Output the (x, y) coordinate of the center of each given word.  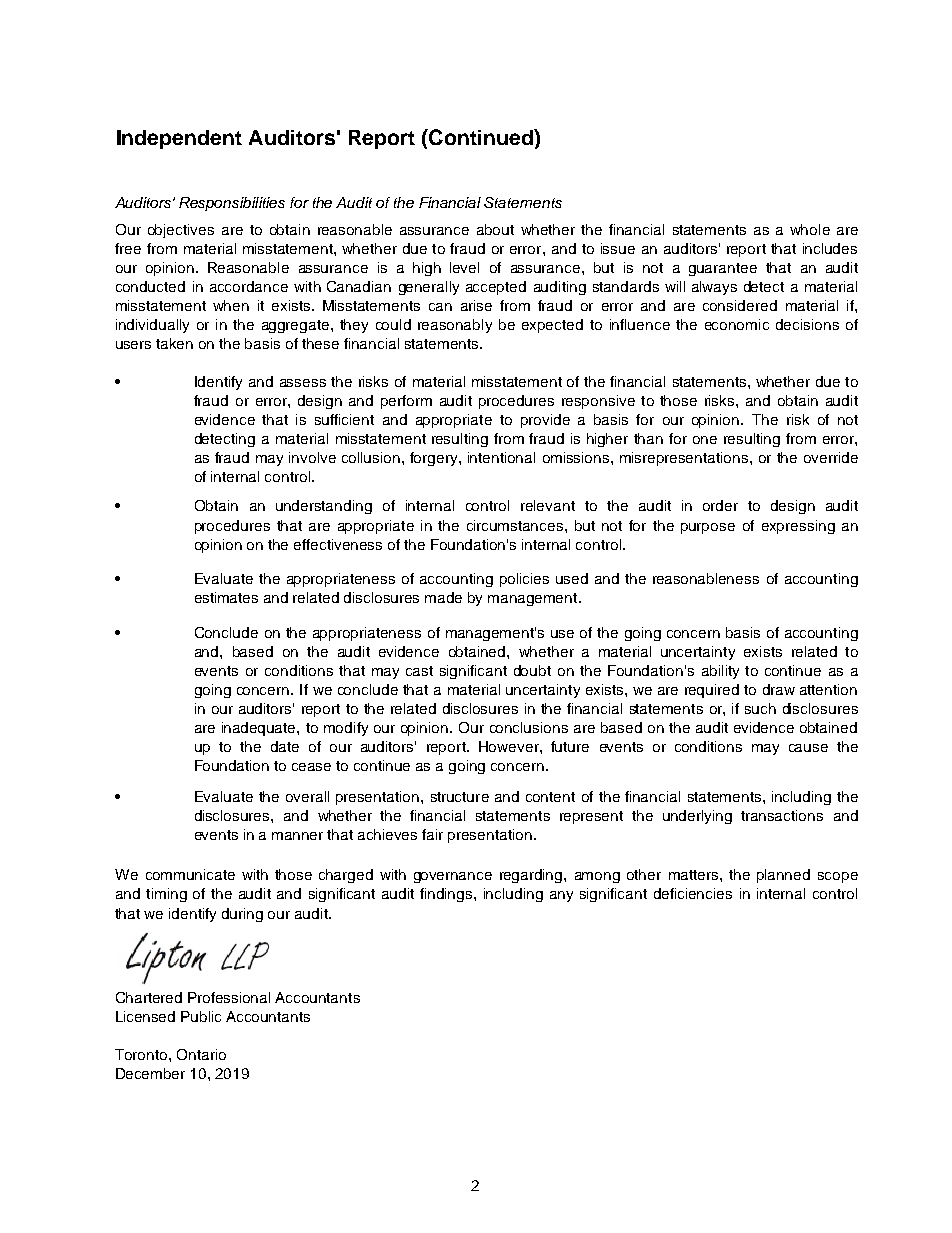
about (495, 229)
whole (810, 229)
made (443, 597)
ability (720, 672)
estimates (226, 597)
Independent (179, 139)
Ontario (201, 1054)
